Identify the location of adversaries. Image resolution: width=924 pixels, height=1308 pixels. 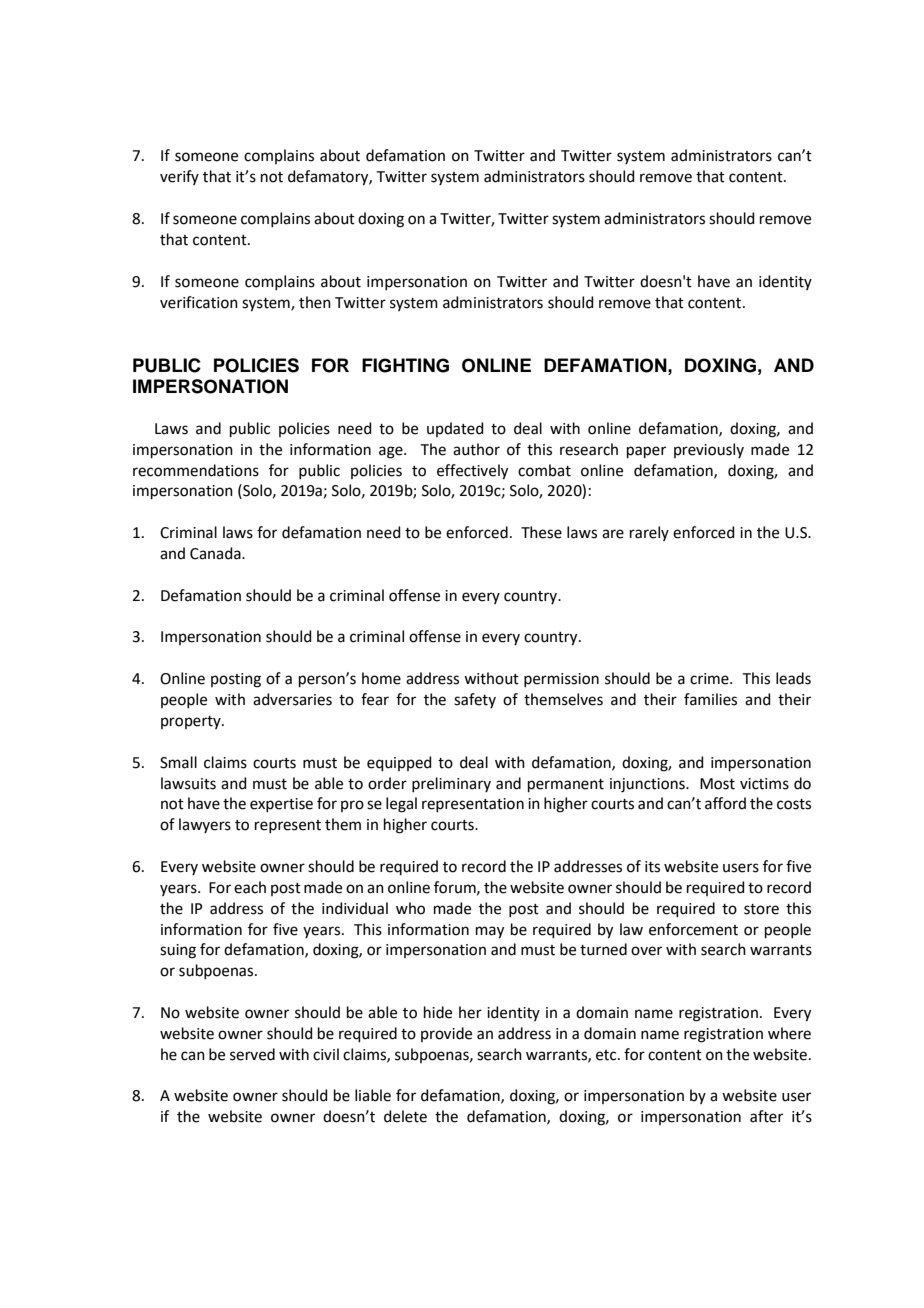
(292, 699).
